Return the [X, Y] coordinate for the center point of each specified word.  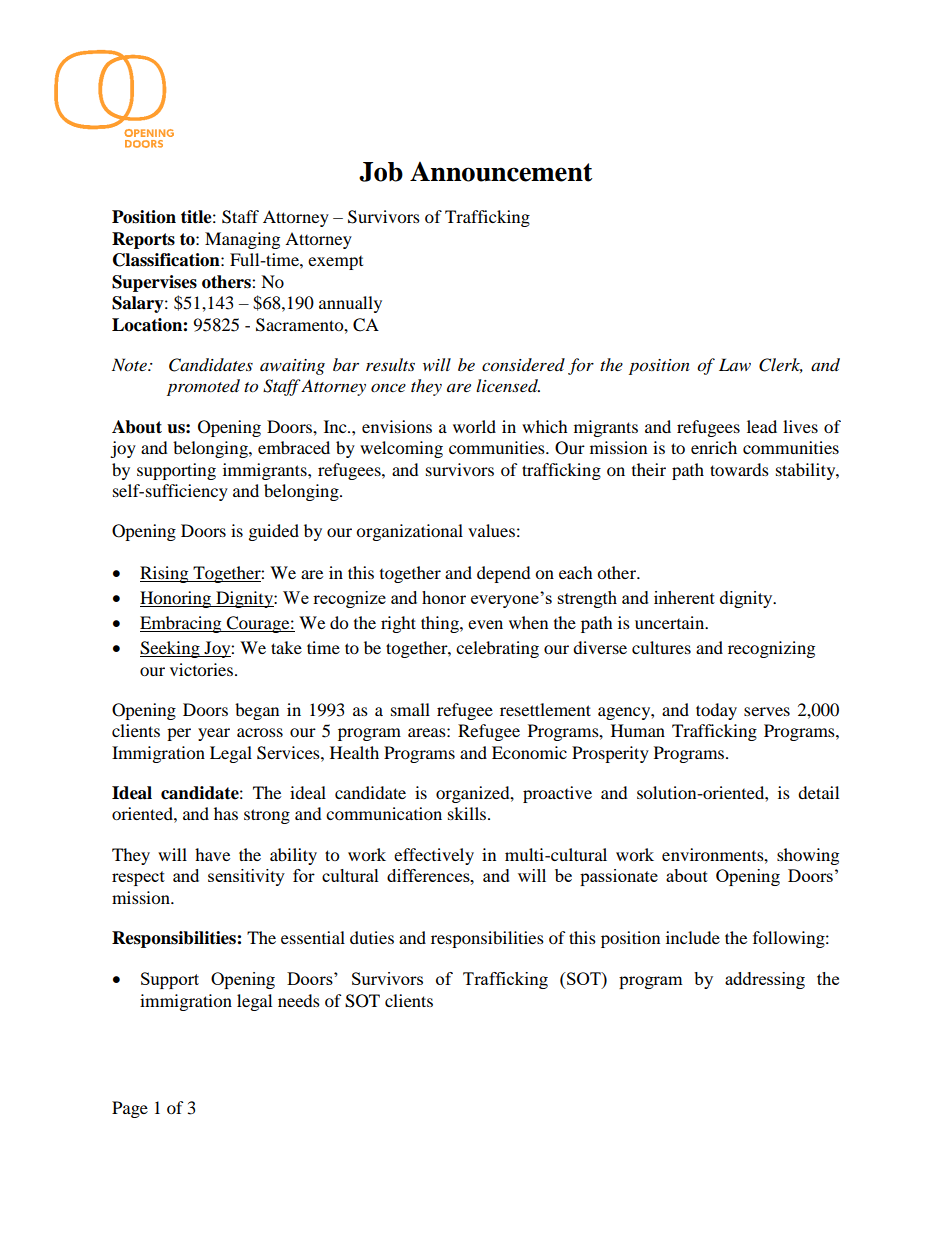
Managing [242, 240]
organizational [409, 532]
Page [130, 1109]
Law [735, 364]
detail [818, 792]
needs [299, 1000]
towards [739, 469]
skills [468, 813]
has [226, 813]
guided [274, 532]
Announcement [501, 171]
